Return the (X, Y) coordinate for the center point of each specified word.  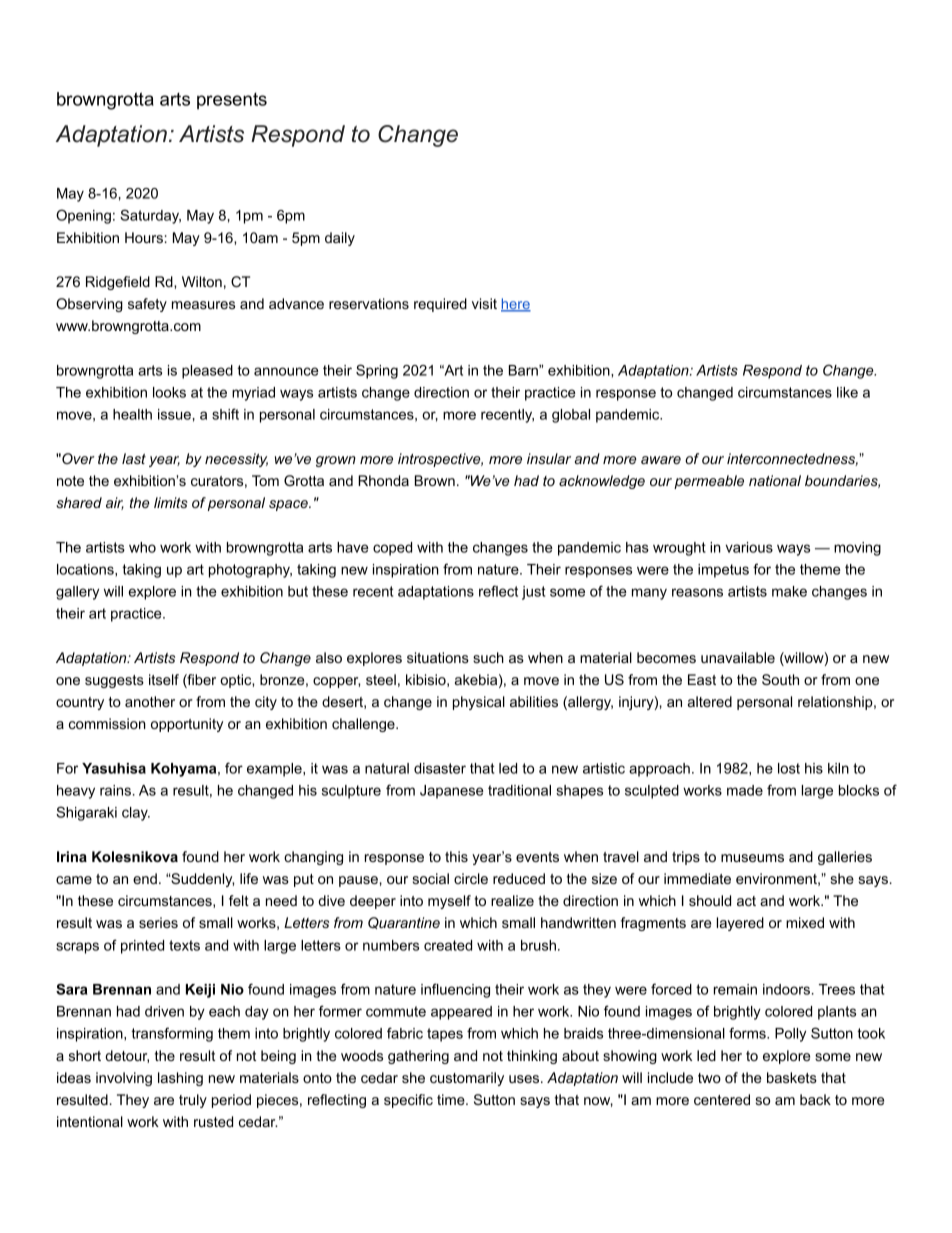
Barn (524, 370)
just (533, 593)
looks (169, 392)
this (456, 856)
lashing (180, 1079)
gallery (77, 593)
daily (340, 239)
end (145, 878)
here (516, 305)
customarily (467, 1079)
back (815, 1099)
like (847, 392)
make (789, 591)
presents (232, 101)
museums (752, 858)
